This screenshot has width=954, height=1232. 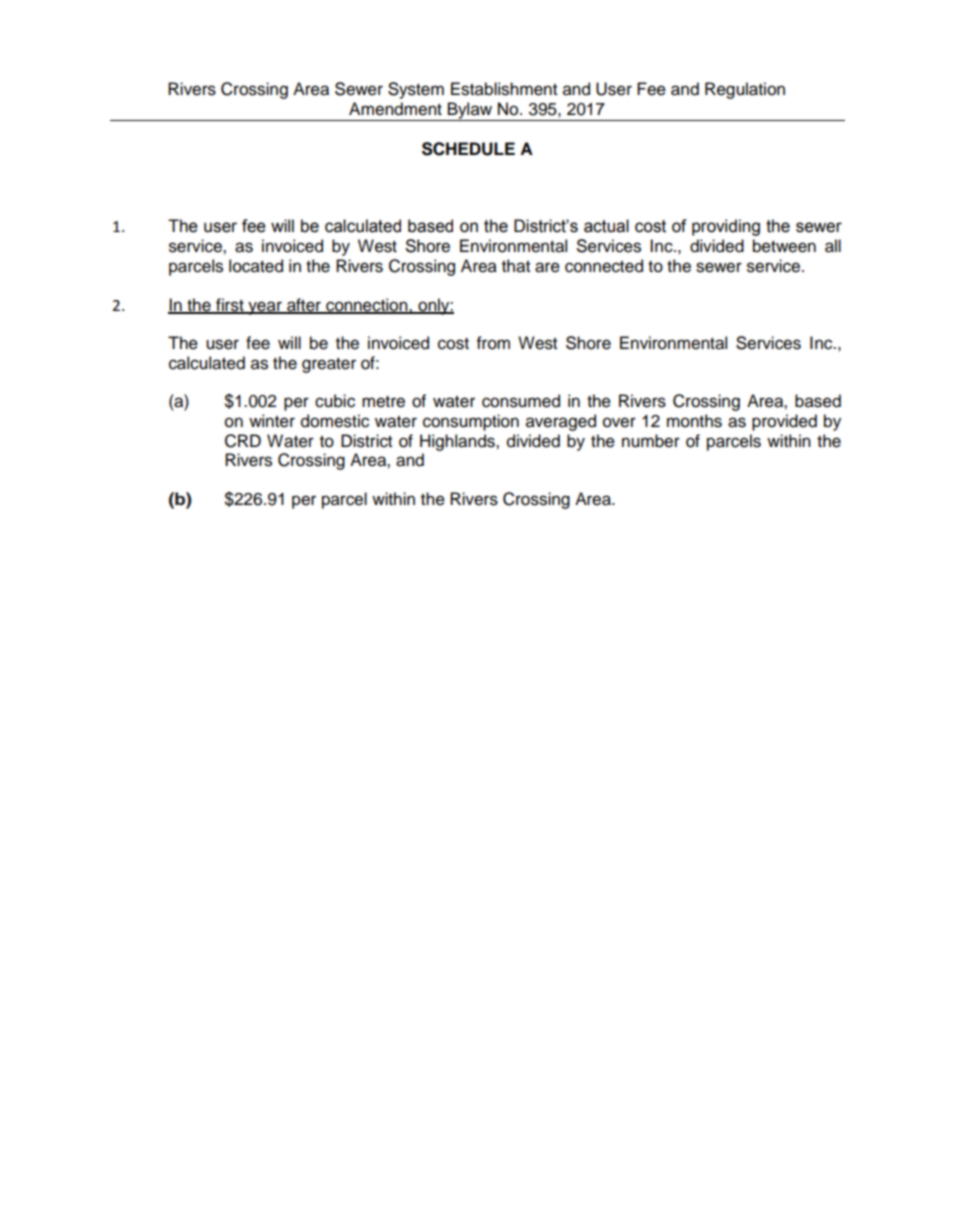 I want to click on Regulation, so click(x=745, y=90).
